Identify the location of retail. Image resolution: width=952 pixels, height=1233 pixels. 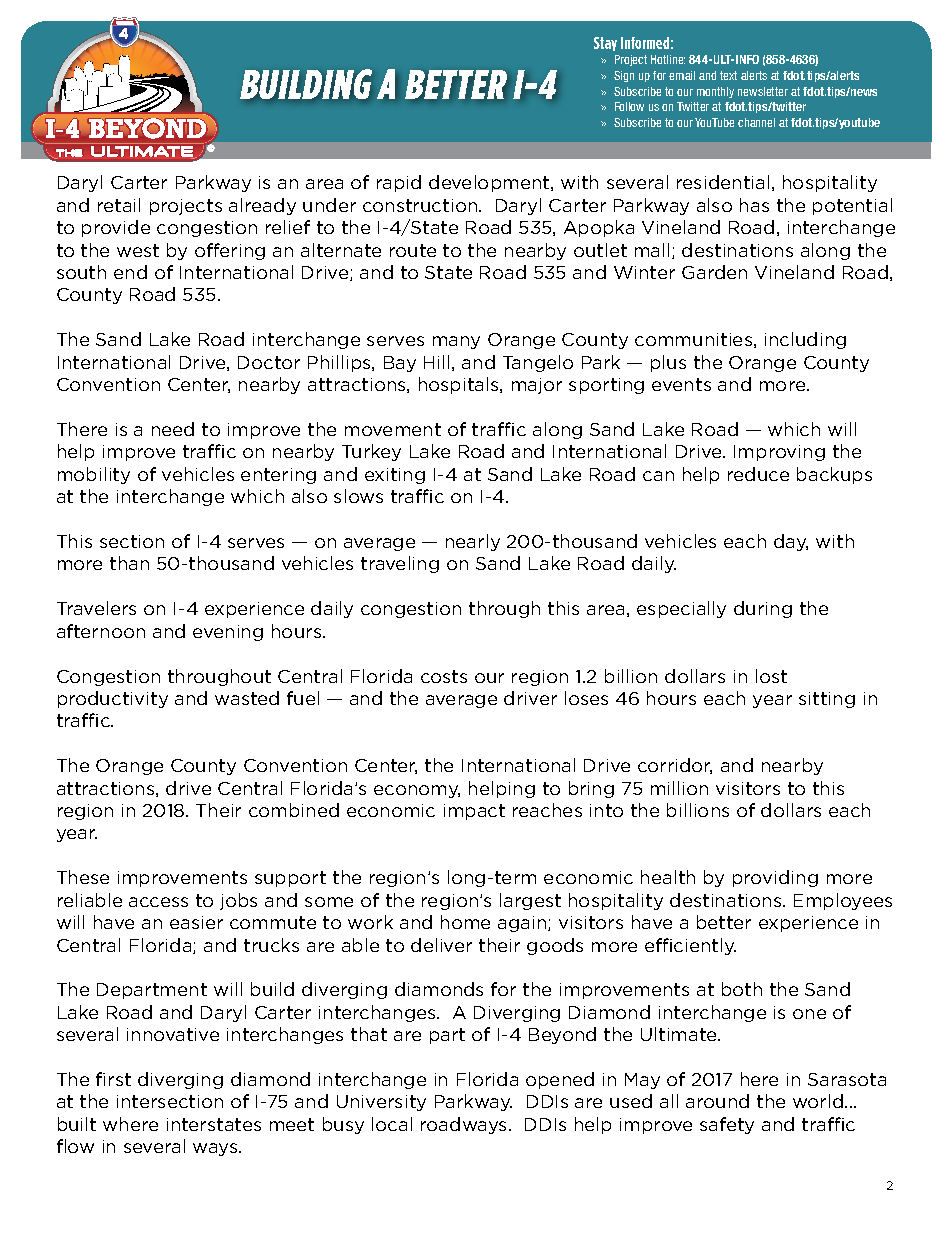
(119, 205).
